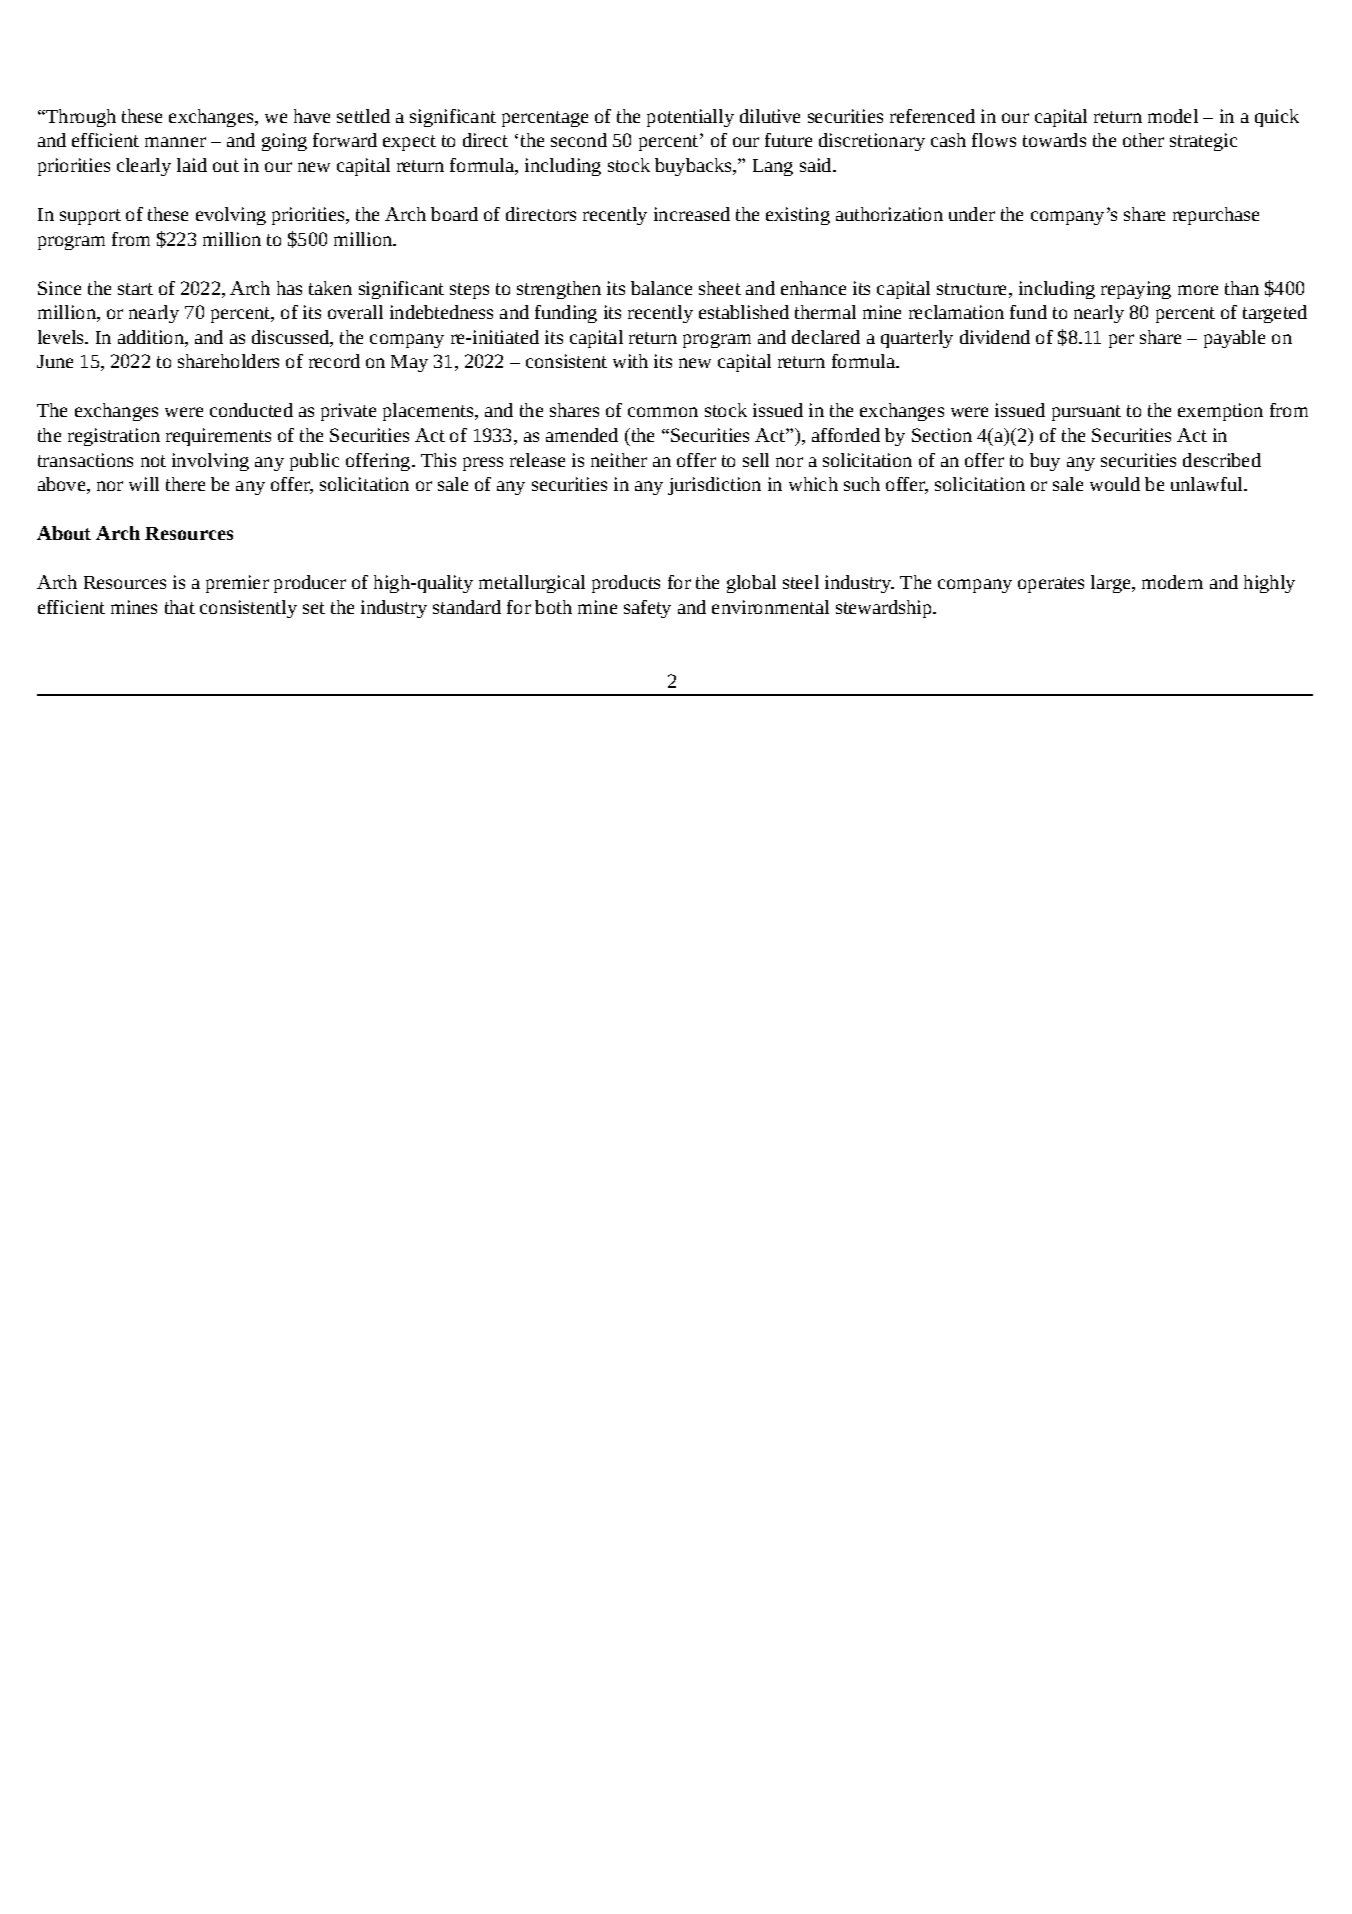 The image size is (1352, 1914). I want to click on manner, so click(175, 142).
